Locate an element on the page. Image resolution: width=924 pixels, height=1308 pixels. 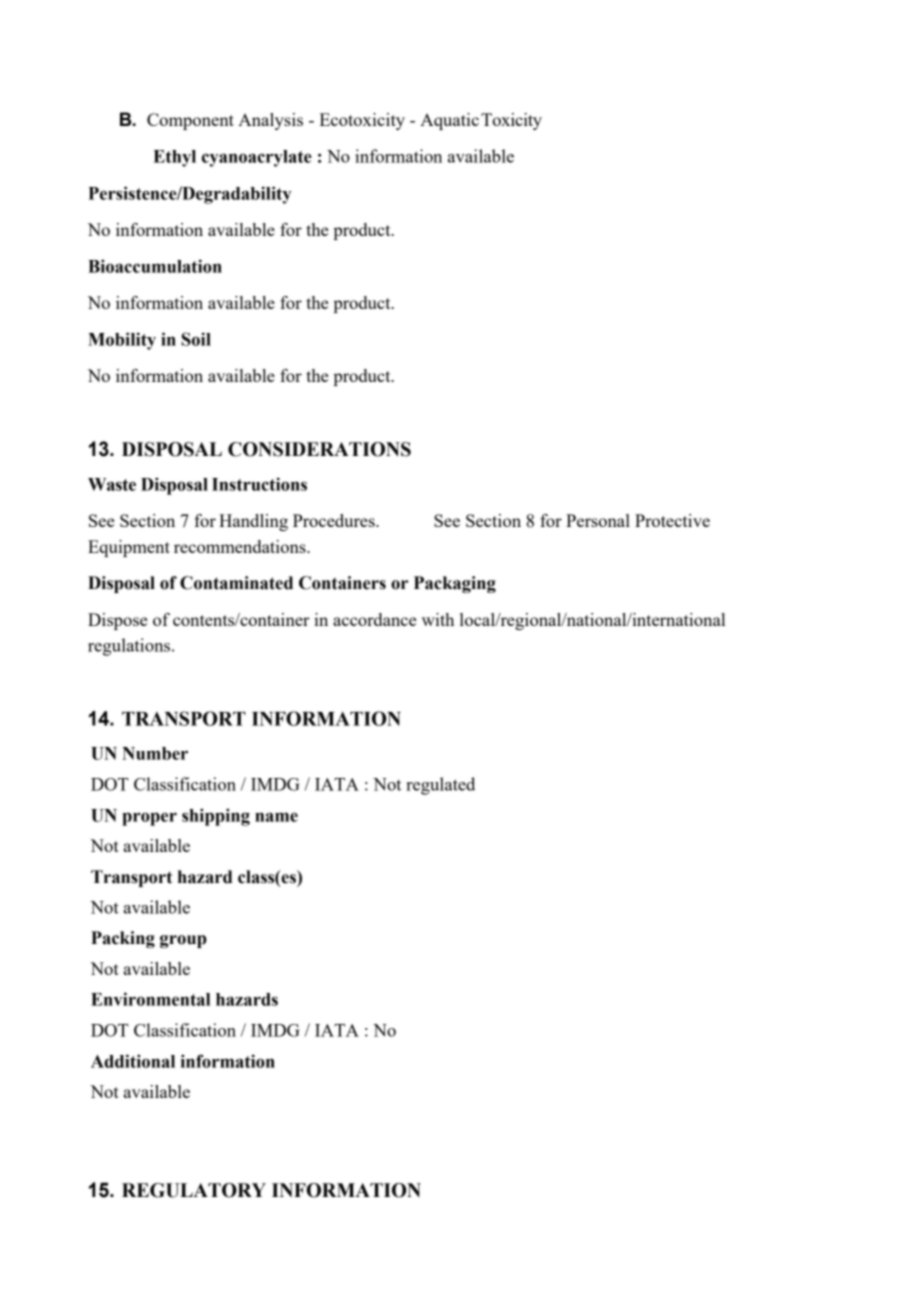
regulations is located at coordinates (130, 647).
